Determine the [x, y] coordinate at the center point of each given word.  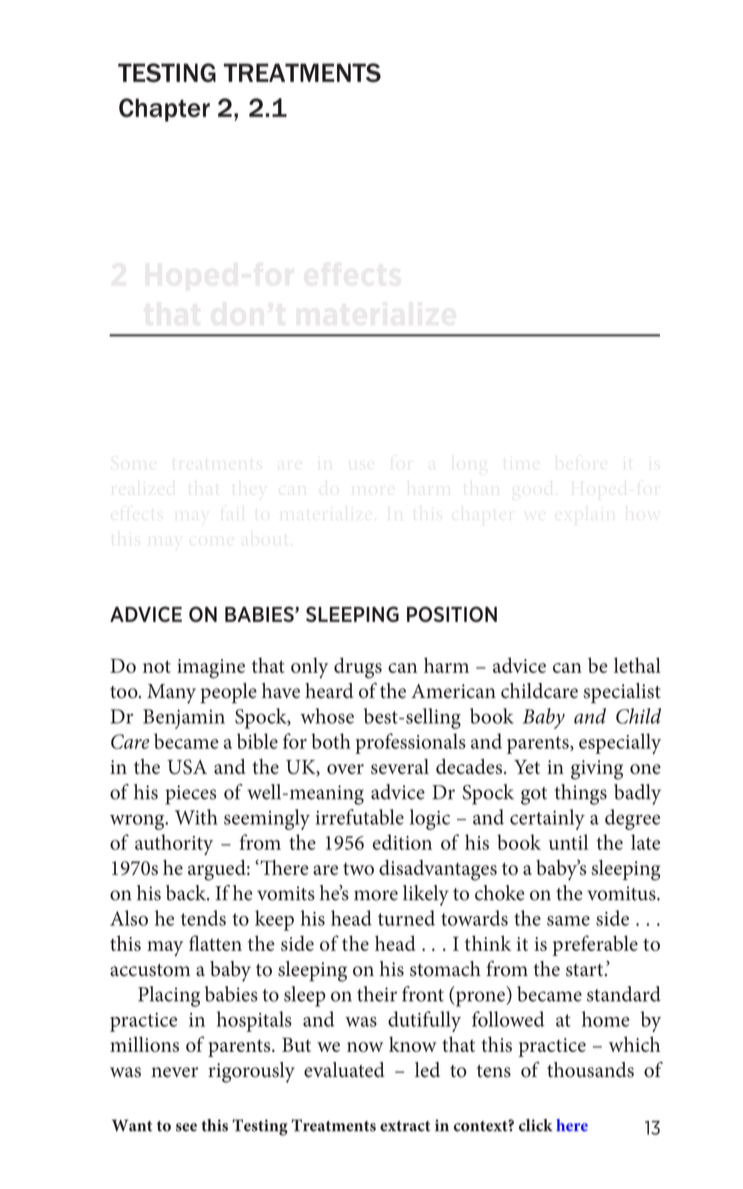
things [580, 794]
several [400, 766]
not [157, 666]
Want [132, 1125]
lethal [637, 665]
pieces [190, 795]
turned [406, 918]
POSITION [452, 614]
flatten [215, 943]
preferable [595, 945]
